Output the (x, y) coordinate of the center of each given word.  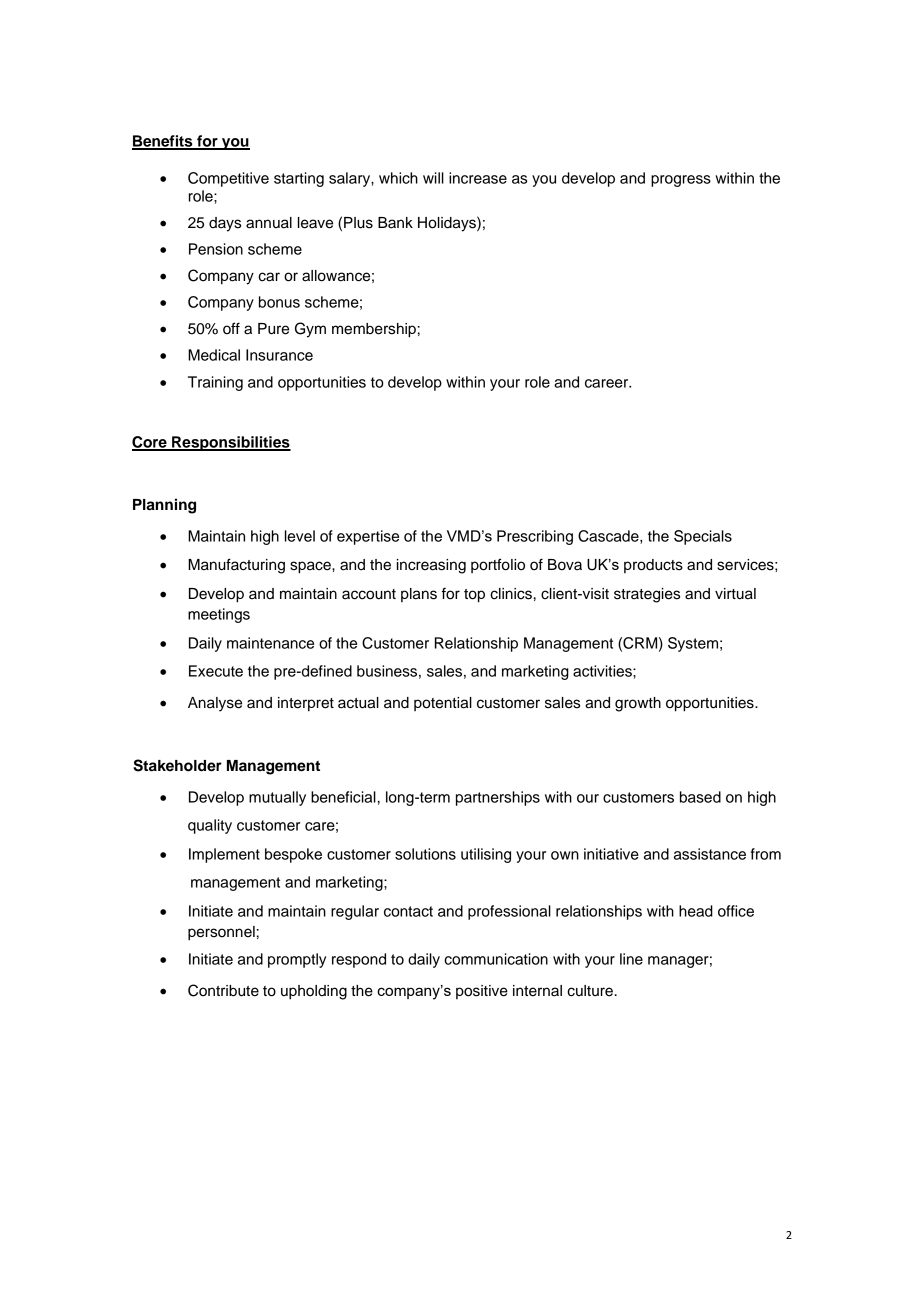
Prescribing (535, 537)
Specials (703, 537)
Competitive (228, 179)
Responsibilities (230, 443)
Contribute (223, 990)
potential (443, 704)
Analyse (215, 704)
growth (638, 704)
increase (478, 178)
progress (681, 181)
